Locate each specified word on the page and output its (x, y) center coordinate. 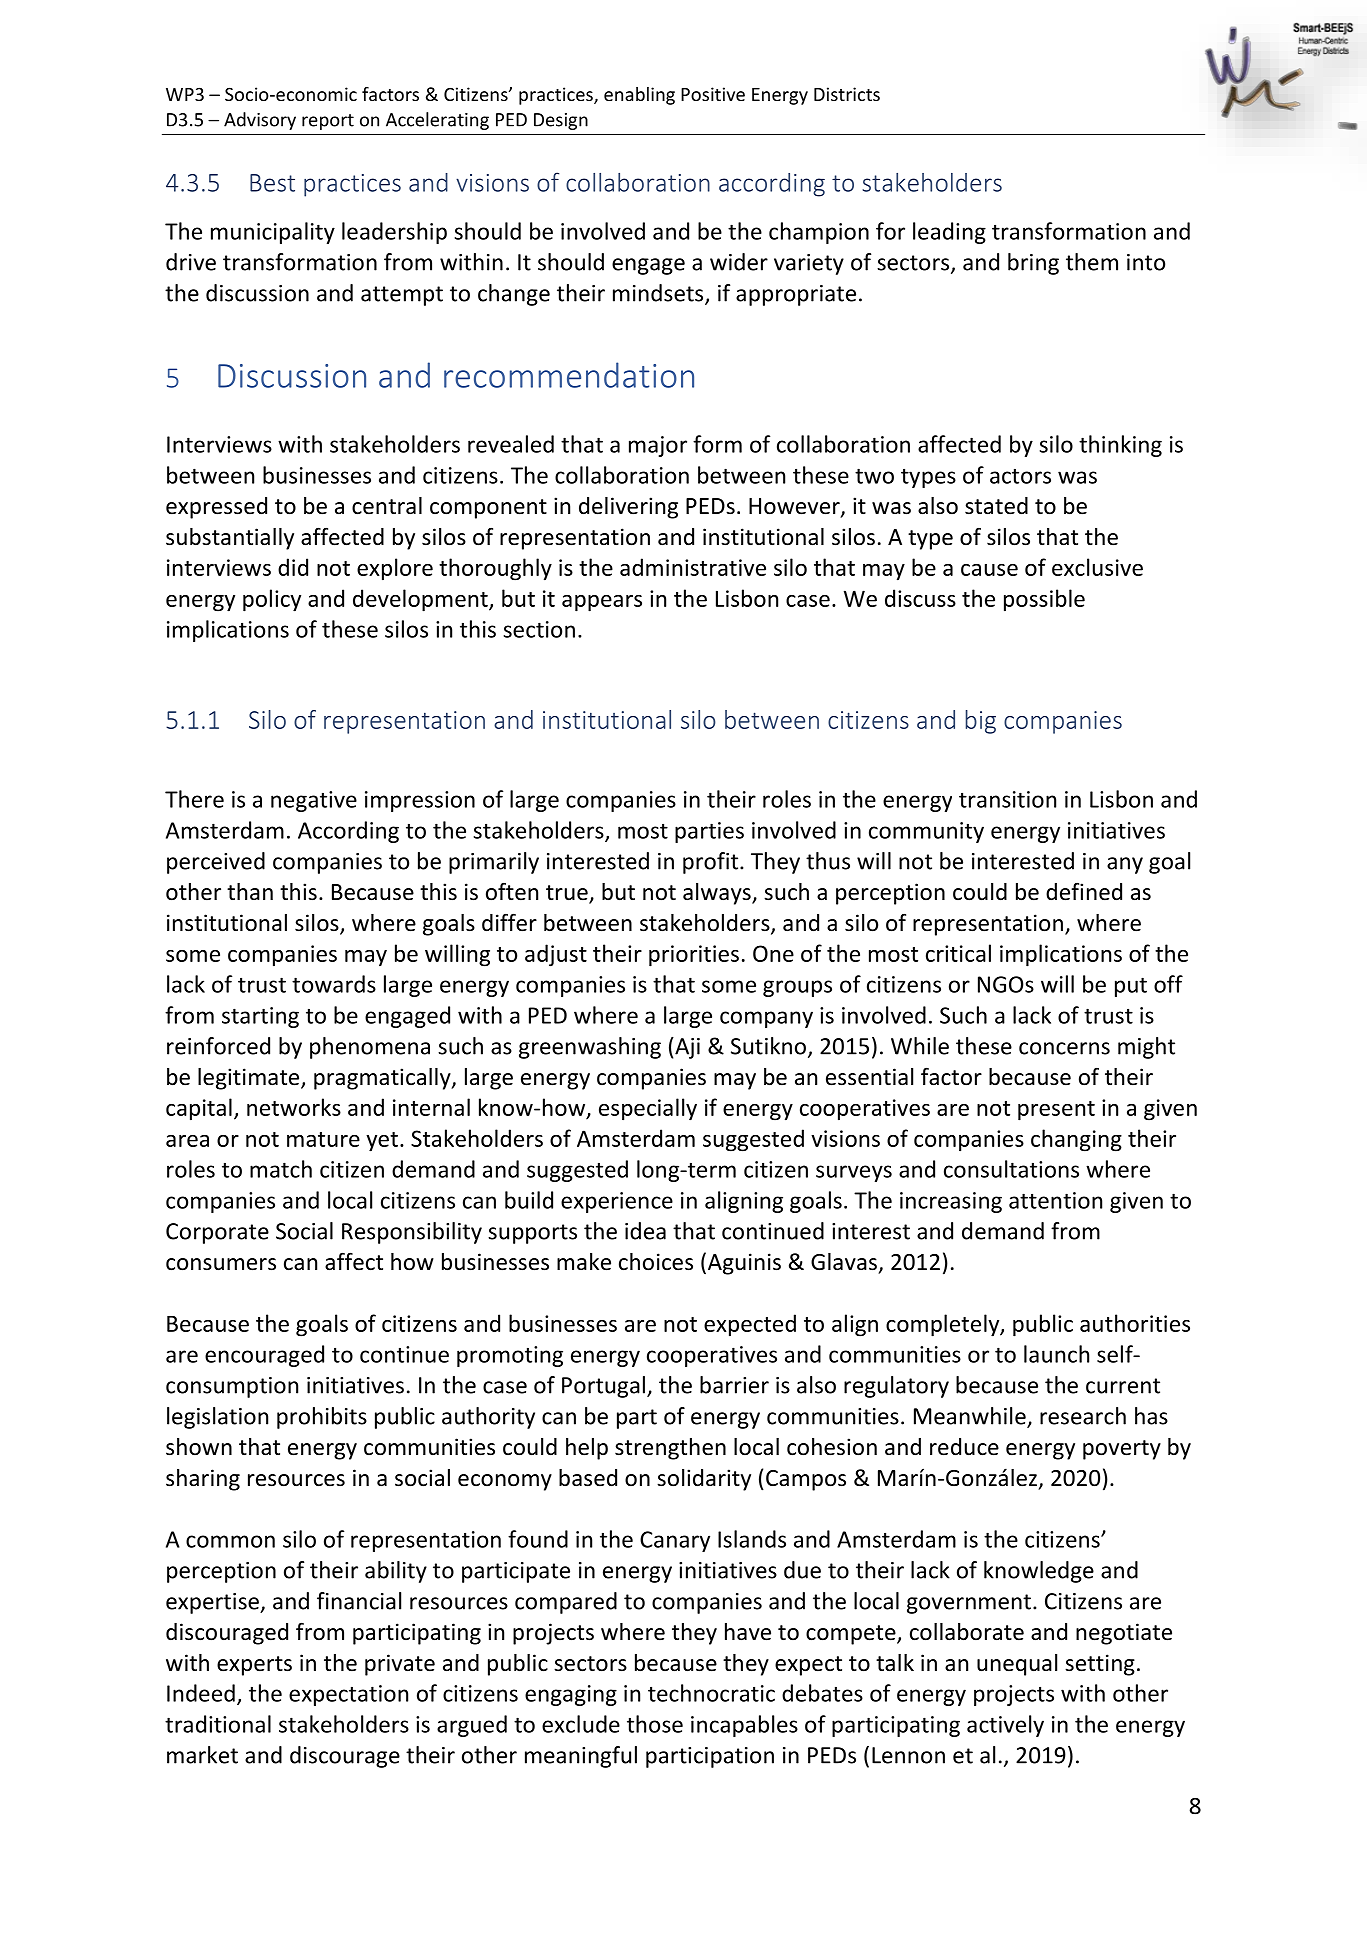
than (250, 891)
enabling (639, 96)
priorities (694, 956)
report (328, 122)
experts (254, 1666)
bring (1033, 264)
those (655, 1724)
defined (1084, 891)
